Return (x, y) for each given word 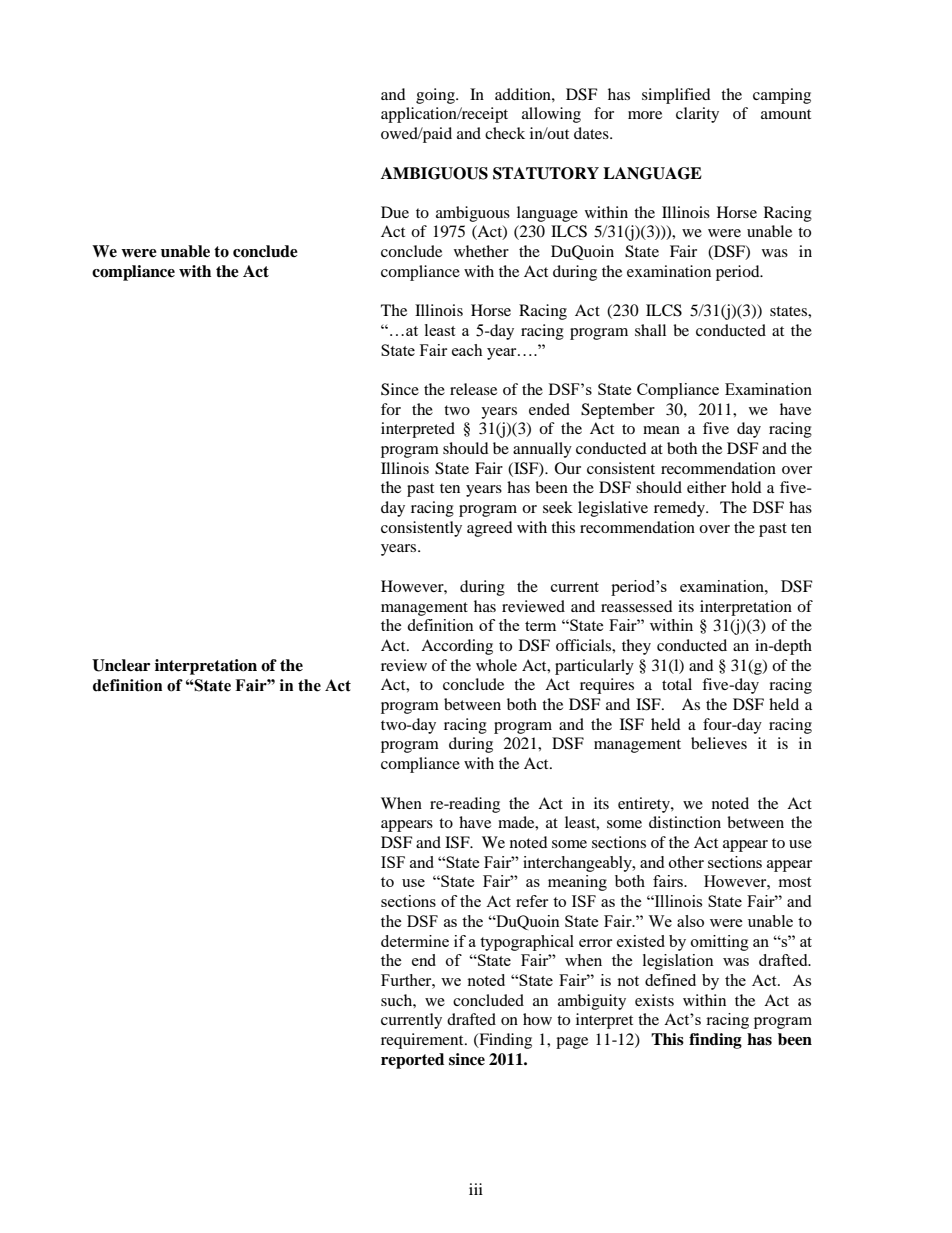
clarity (697, 115)
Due (395, 212)
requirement (423, 1041)
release (473, 389)
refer (532, 901)
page (572, 1043)
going (436, 96)
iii (476, 1189)
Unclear (121, 665)
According (457, 647)
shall (650, 330)
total (677, 684)
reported (412, 1061)
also (690, 921)
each (467, 350)
